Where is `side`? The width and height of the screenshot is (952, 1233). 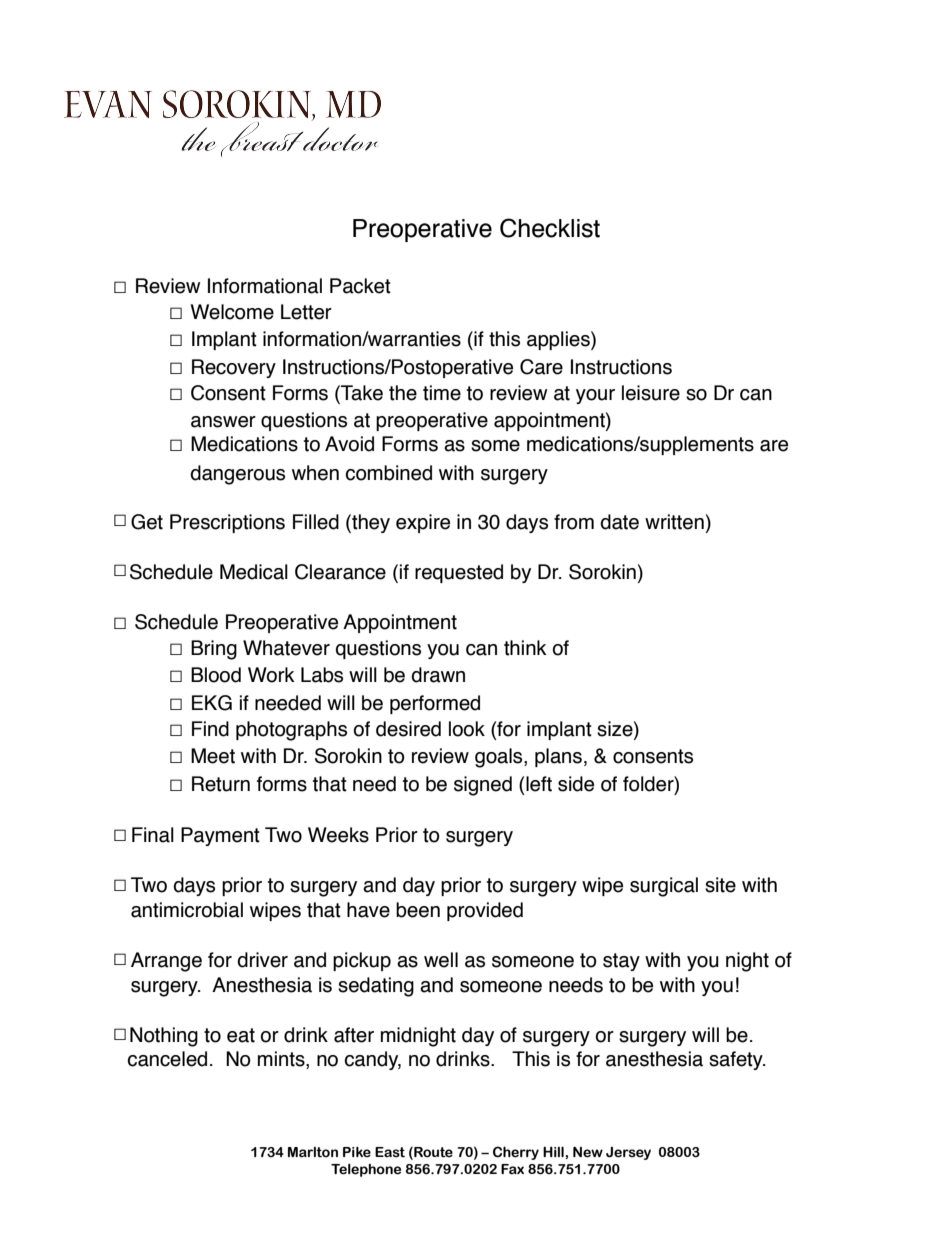 side is located at coordinates (576, 784).
